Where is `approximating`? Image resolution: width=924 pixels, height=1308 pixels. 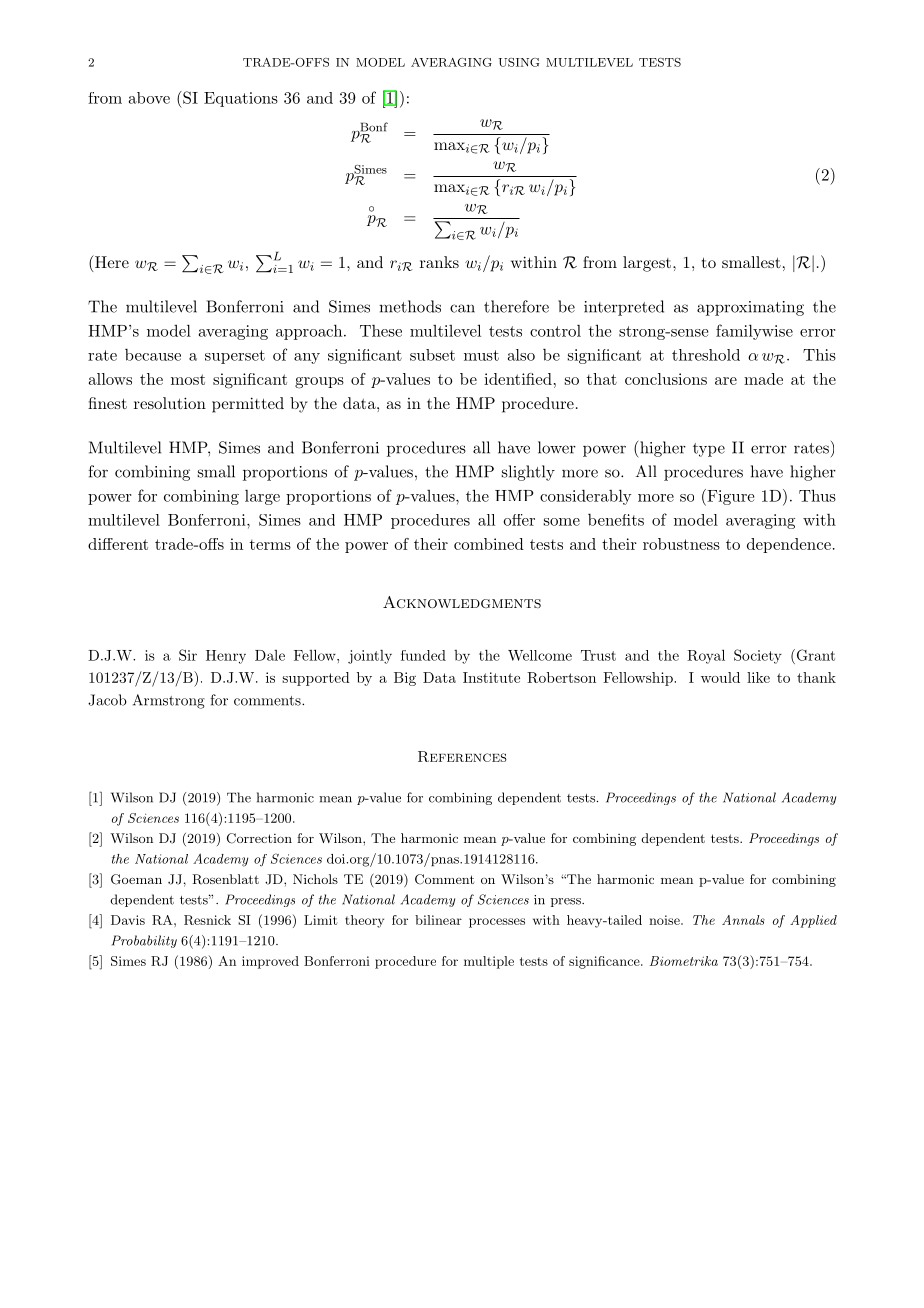
approximating is located at coordinates (750, 308).
